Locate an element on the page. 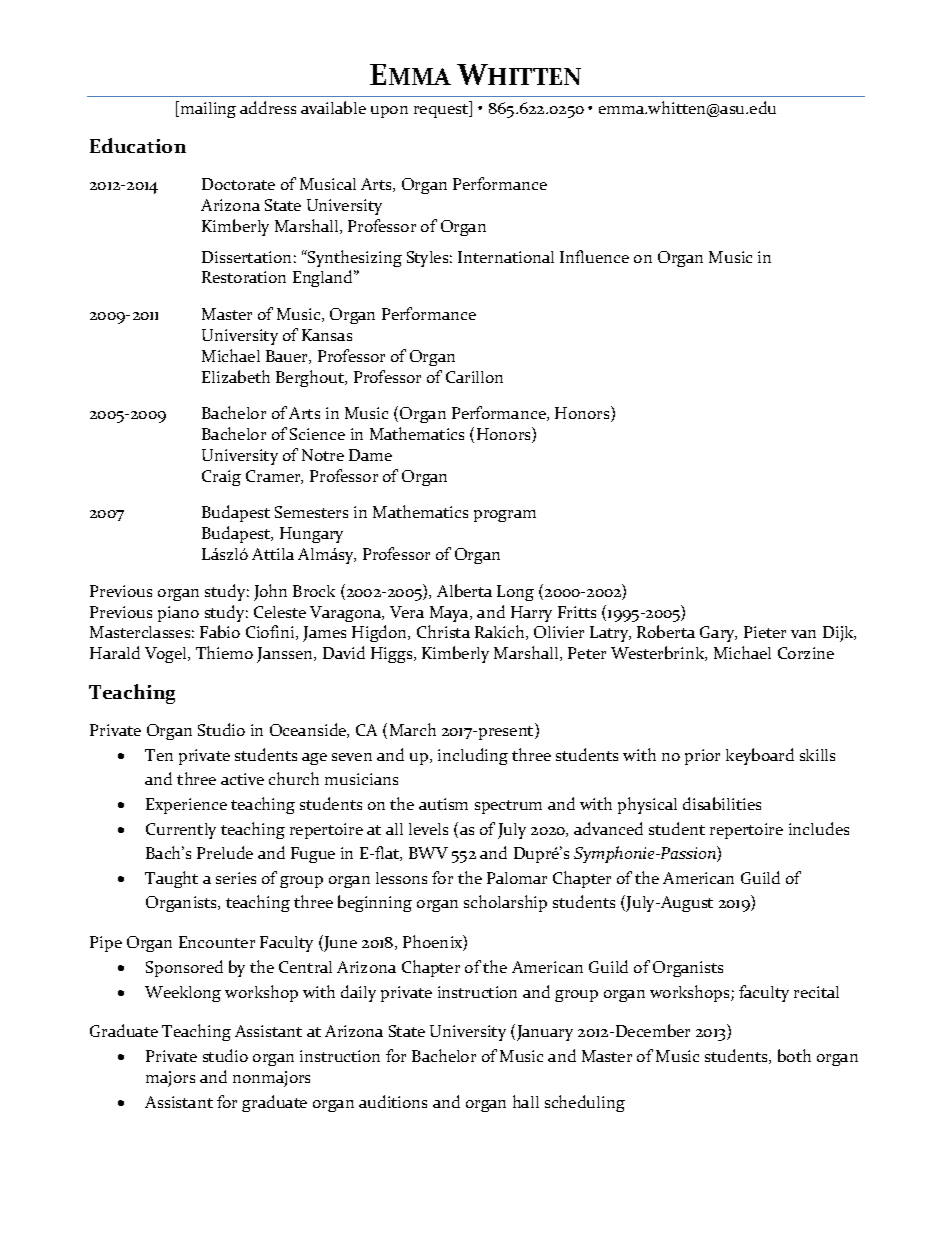 The width and height of the document is (952, 1233). Currently is located at coordinates (181, 831).
